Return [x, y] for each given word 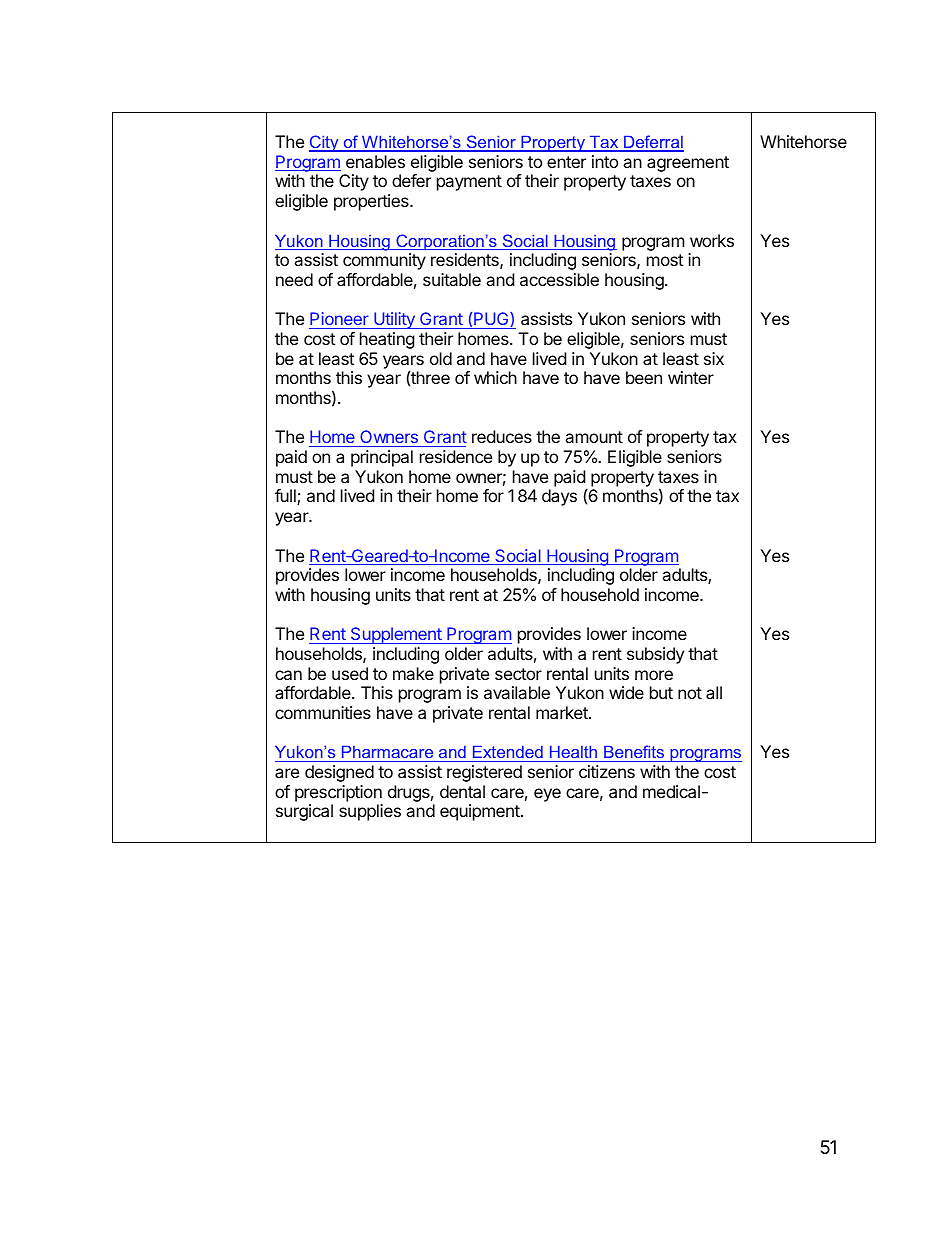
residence [456, 456]
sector [518, 674]
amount [594, 437]
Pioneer [339, 318]
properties [372, 202]
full [286, 497]
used [350, 673]
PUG [492, 319]
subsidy [655, 655]
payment [469, 183]
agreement [688, 164]
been [644, 377]
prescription [338, 793]
